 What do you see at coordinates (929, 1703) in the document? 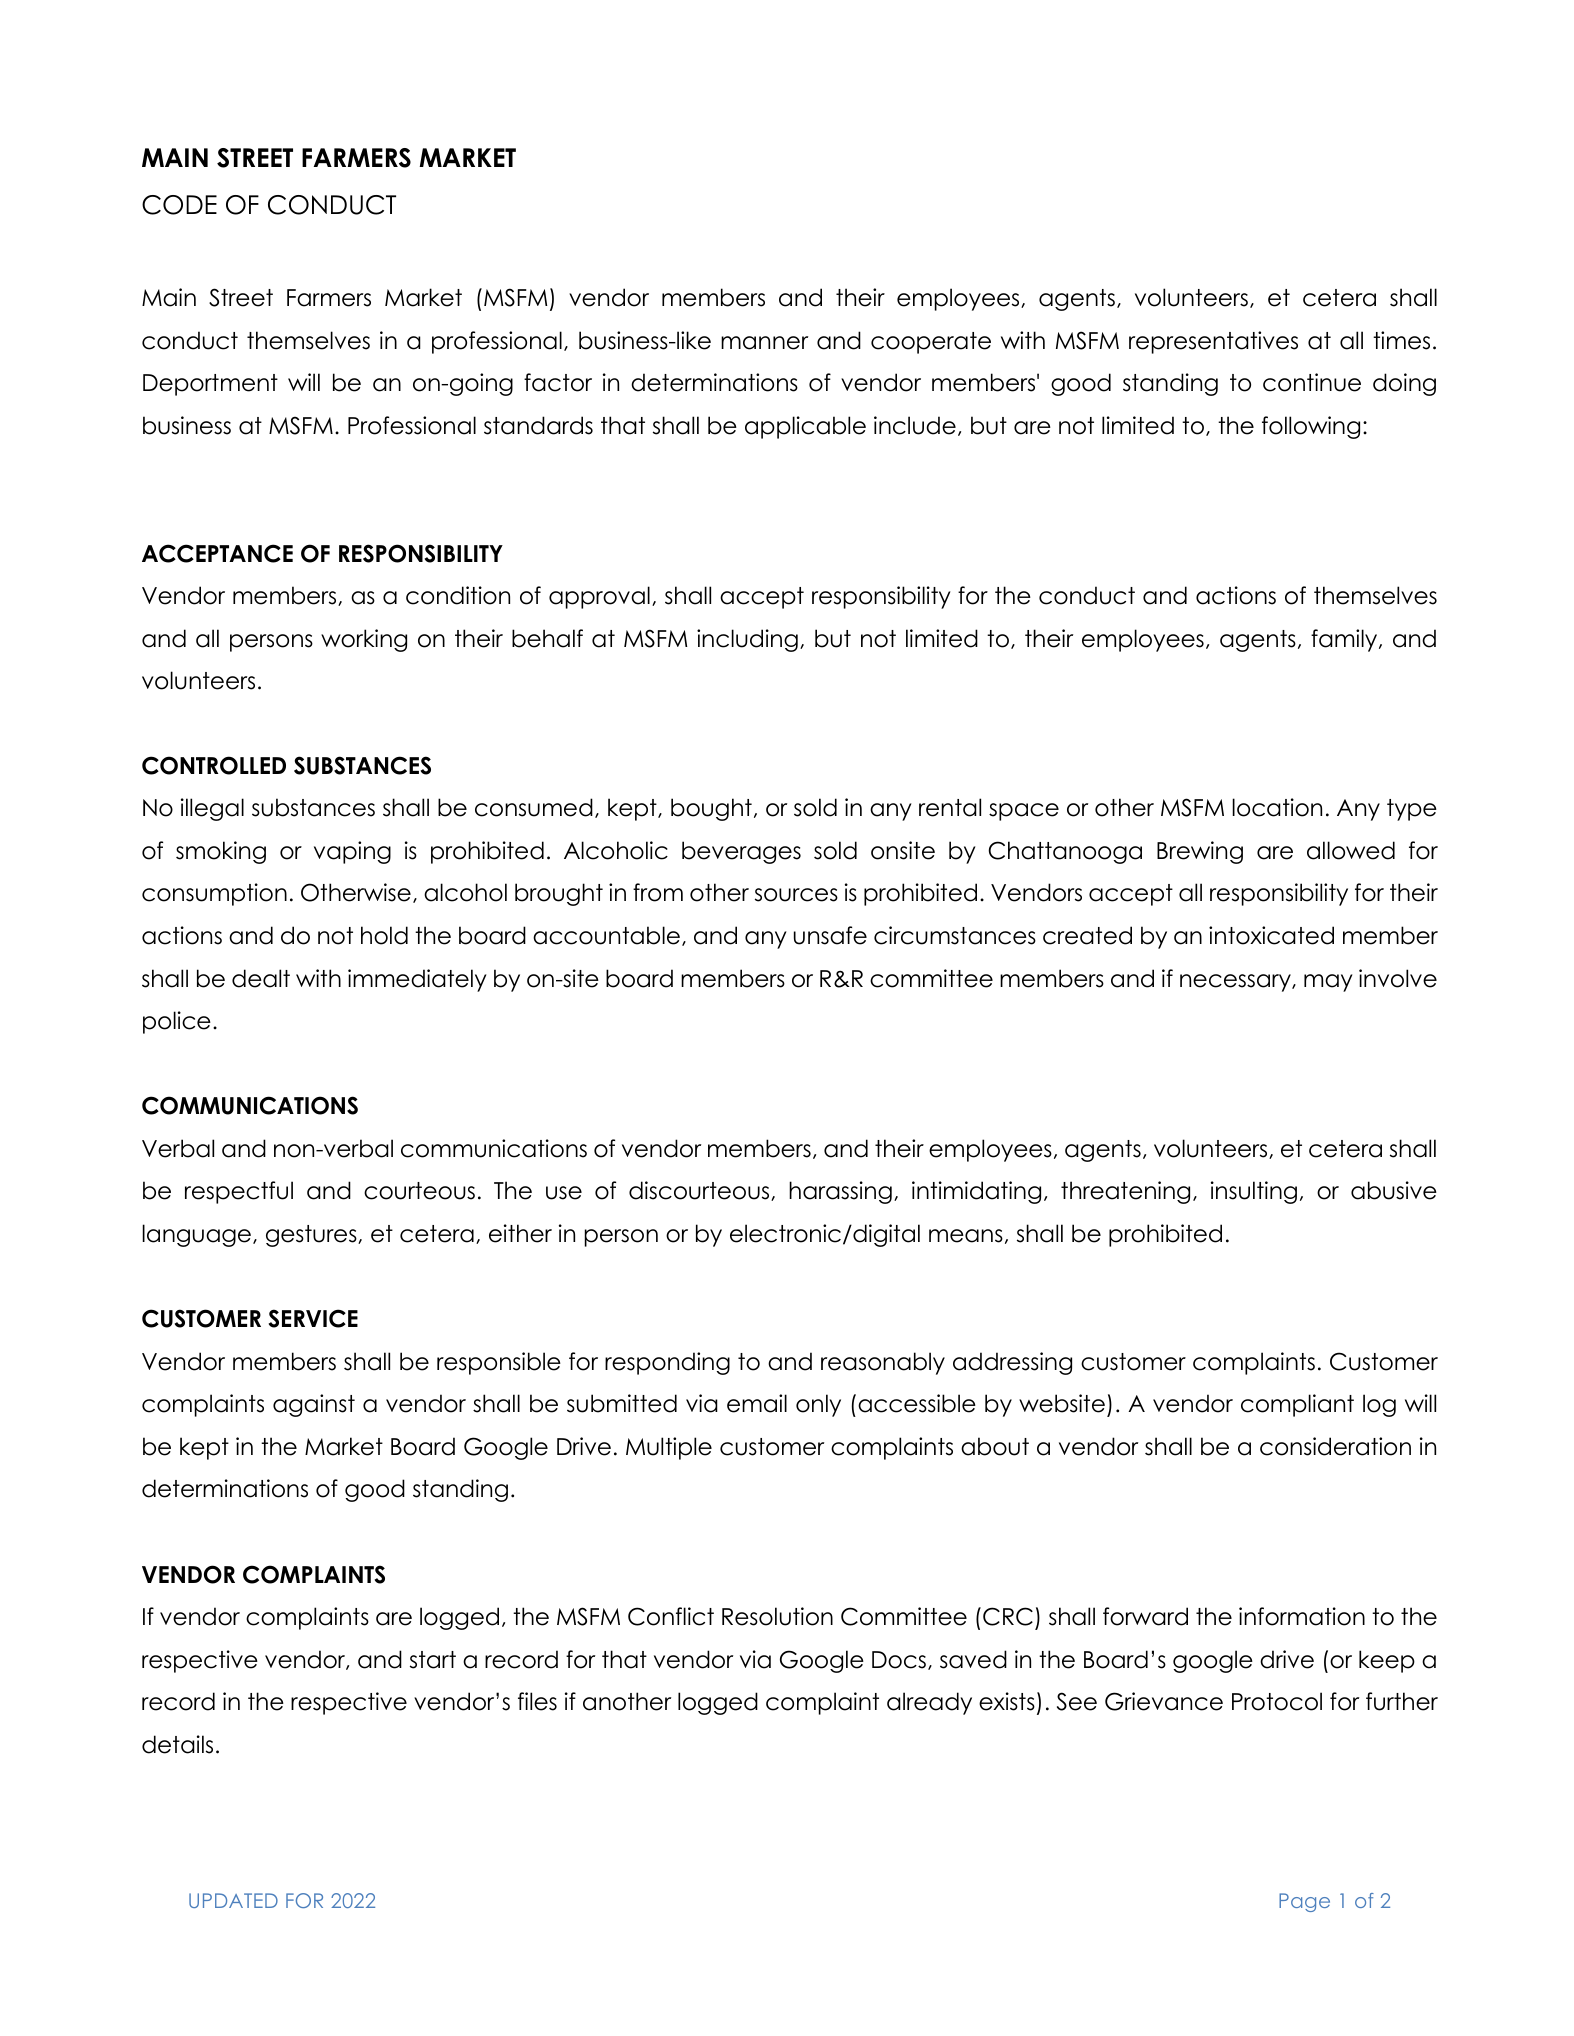
I see `already` at bounding box center [929, 1703].
